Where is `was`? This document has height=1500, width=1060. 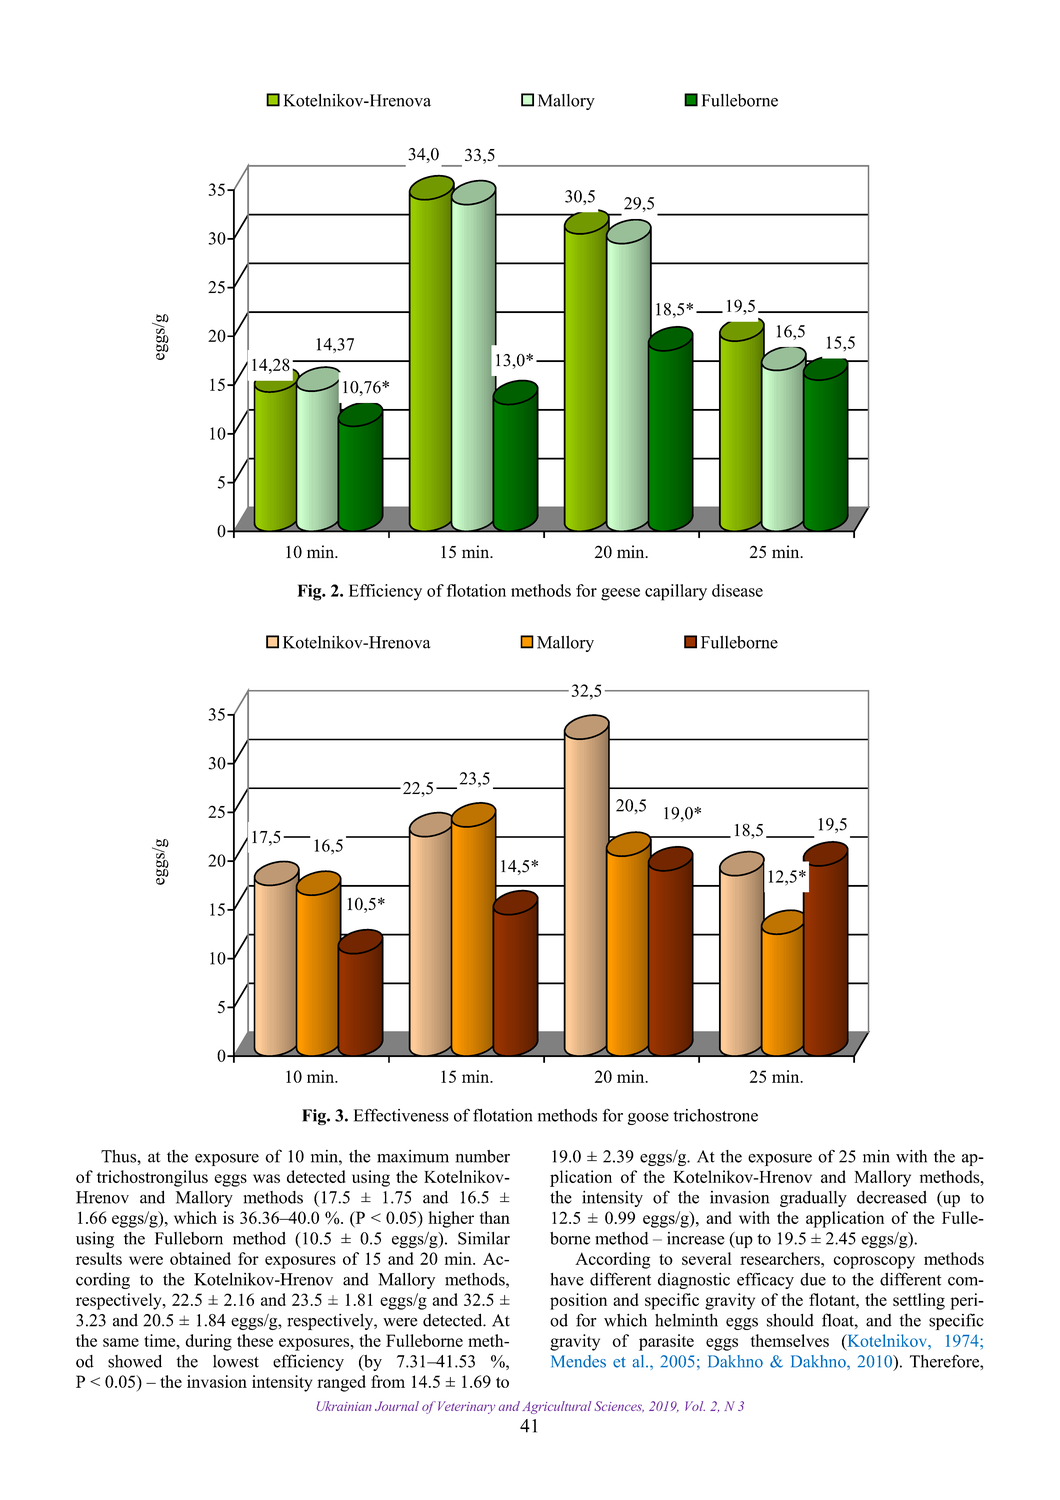 was is located at coordinates (266, 1178).
